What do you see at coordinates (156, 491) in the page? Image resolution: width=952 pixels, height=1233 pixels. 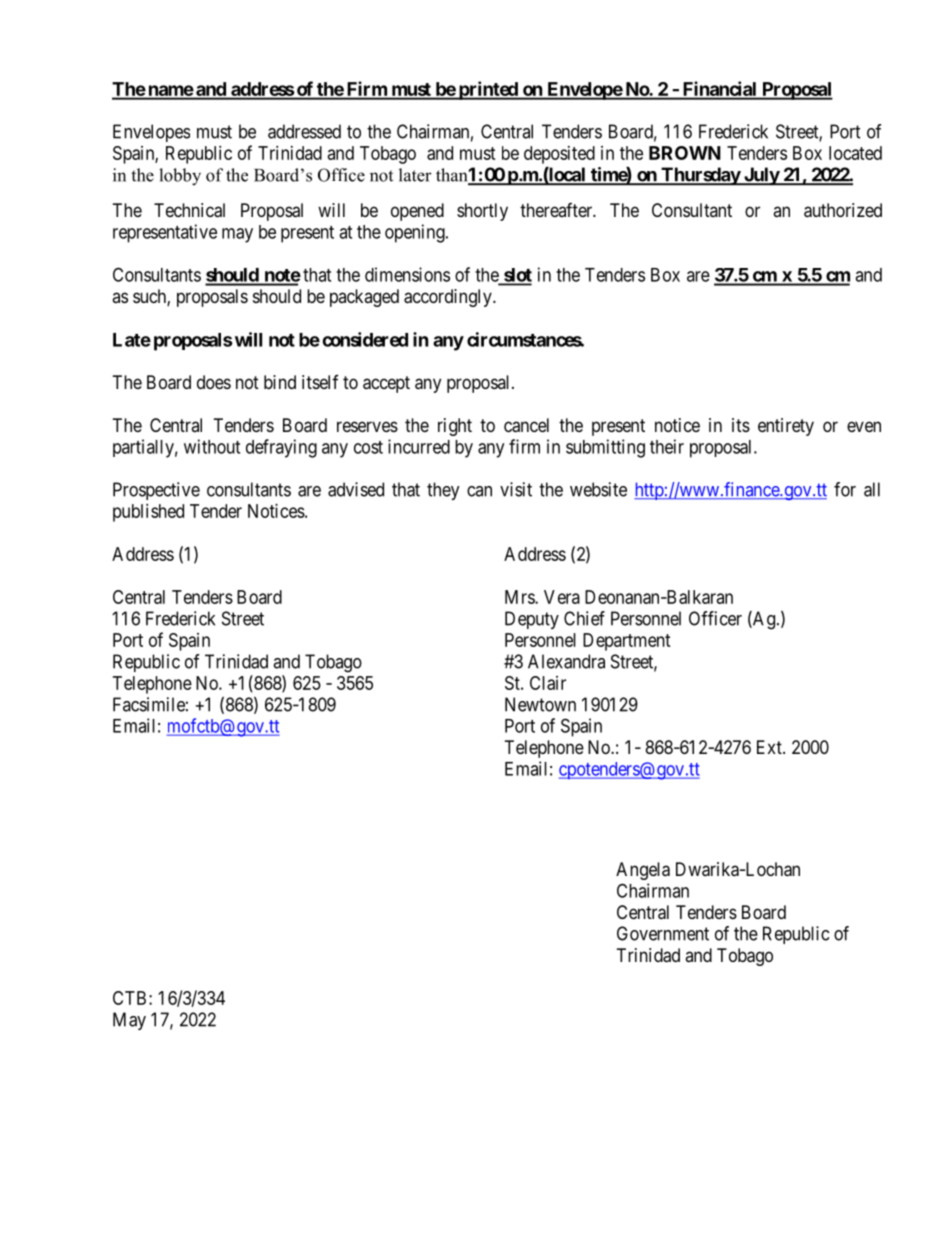 I see `Prospective` at bounding box center [156, 491].
